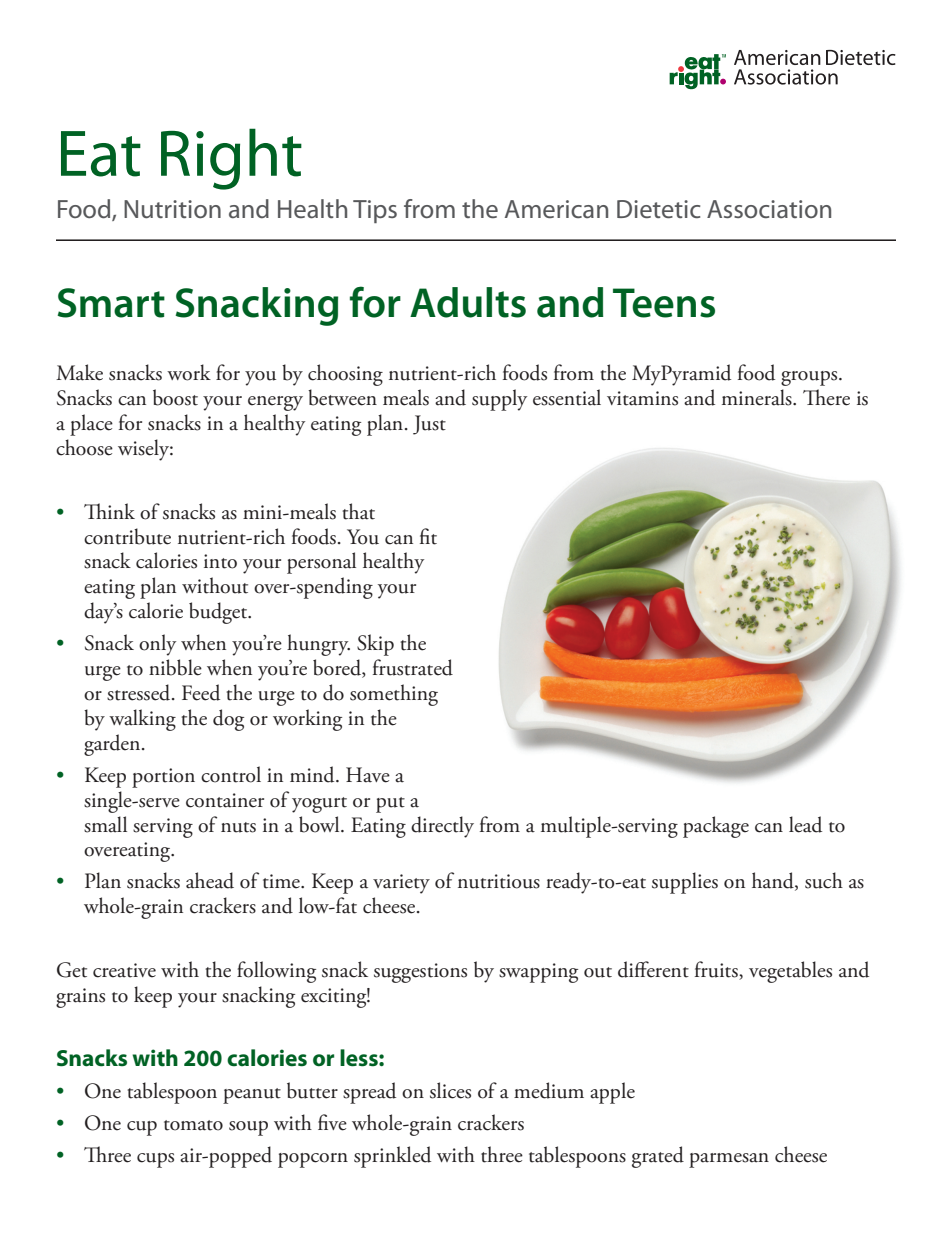 The width and height of the image is (952, 1233). I want to click on Nutrition, so click(172, 209).
